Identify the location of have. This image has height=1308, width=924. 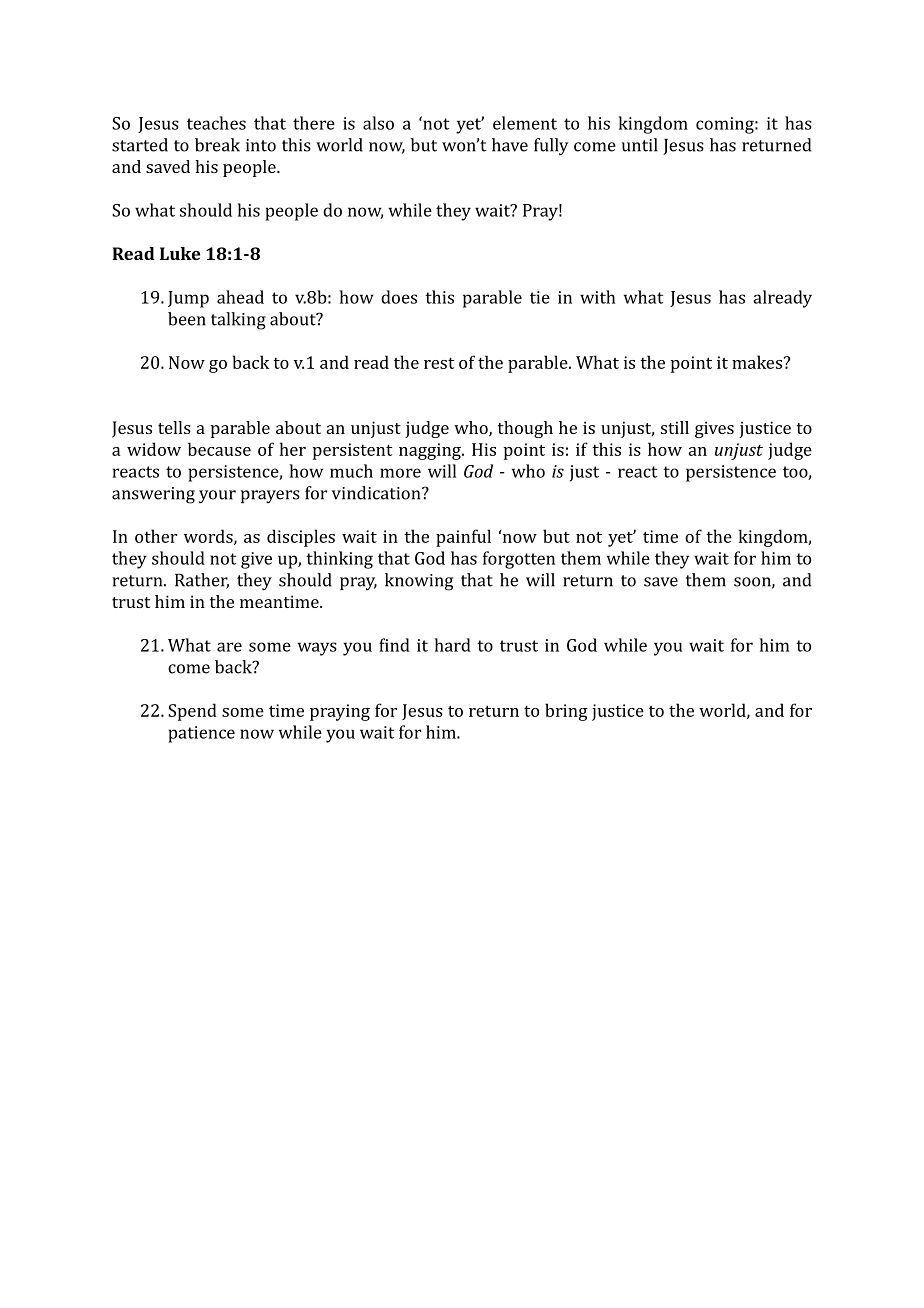
(510, 145).
